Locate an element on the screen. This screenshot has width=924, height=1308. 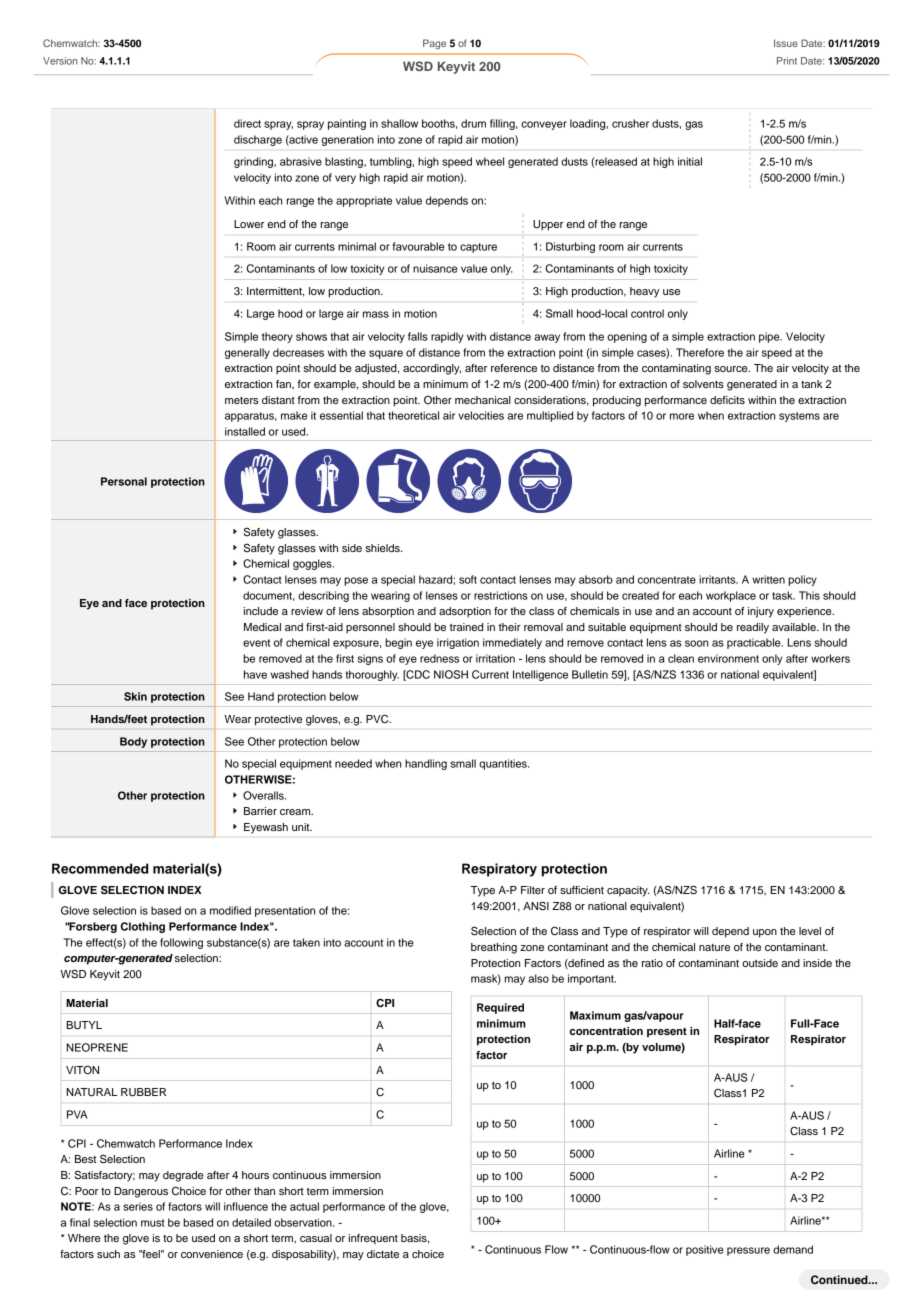
must is located at coordinates (153, 1223).
